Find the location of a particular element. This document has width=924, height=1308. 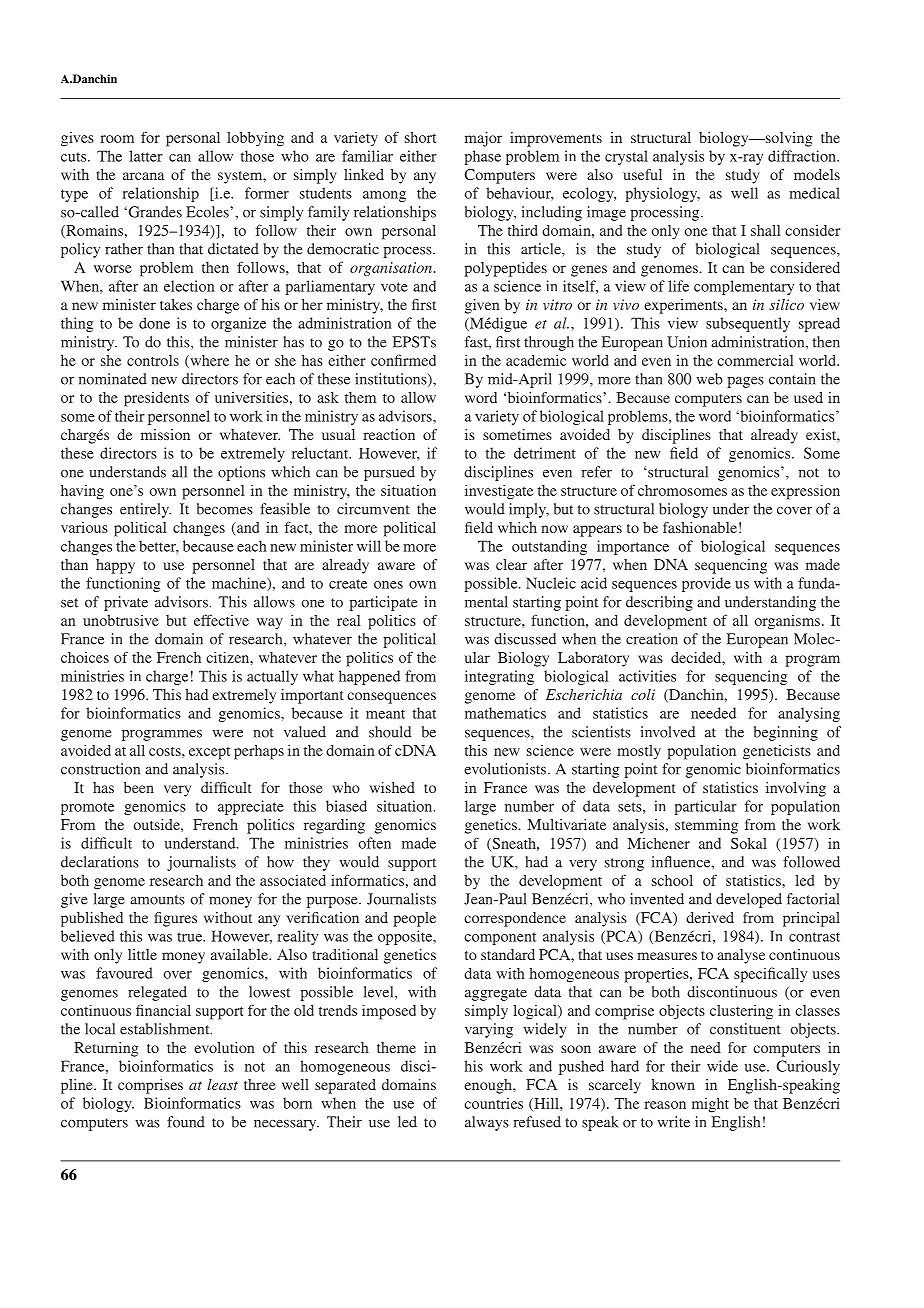

organisms is located at coordinates (787, 622).
